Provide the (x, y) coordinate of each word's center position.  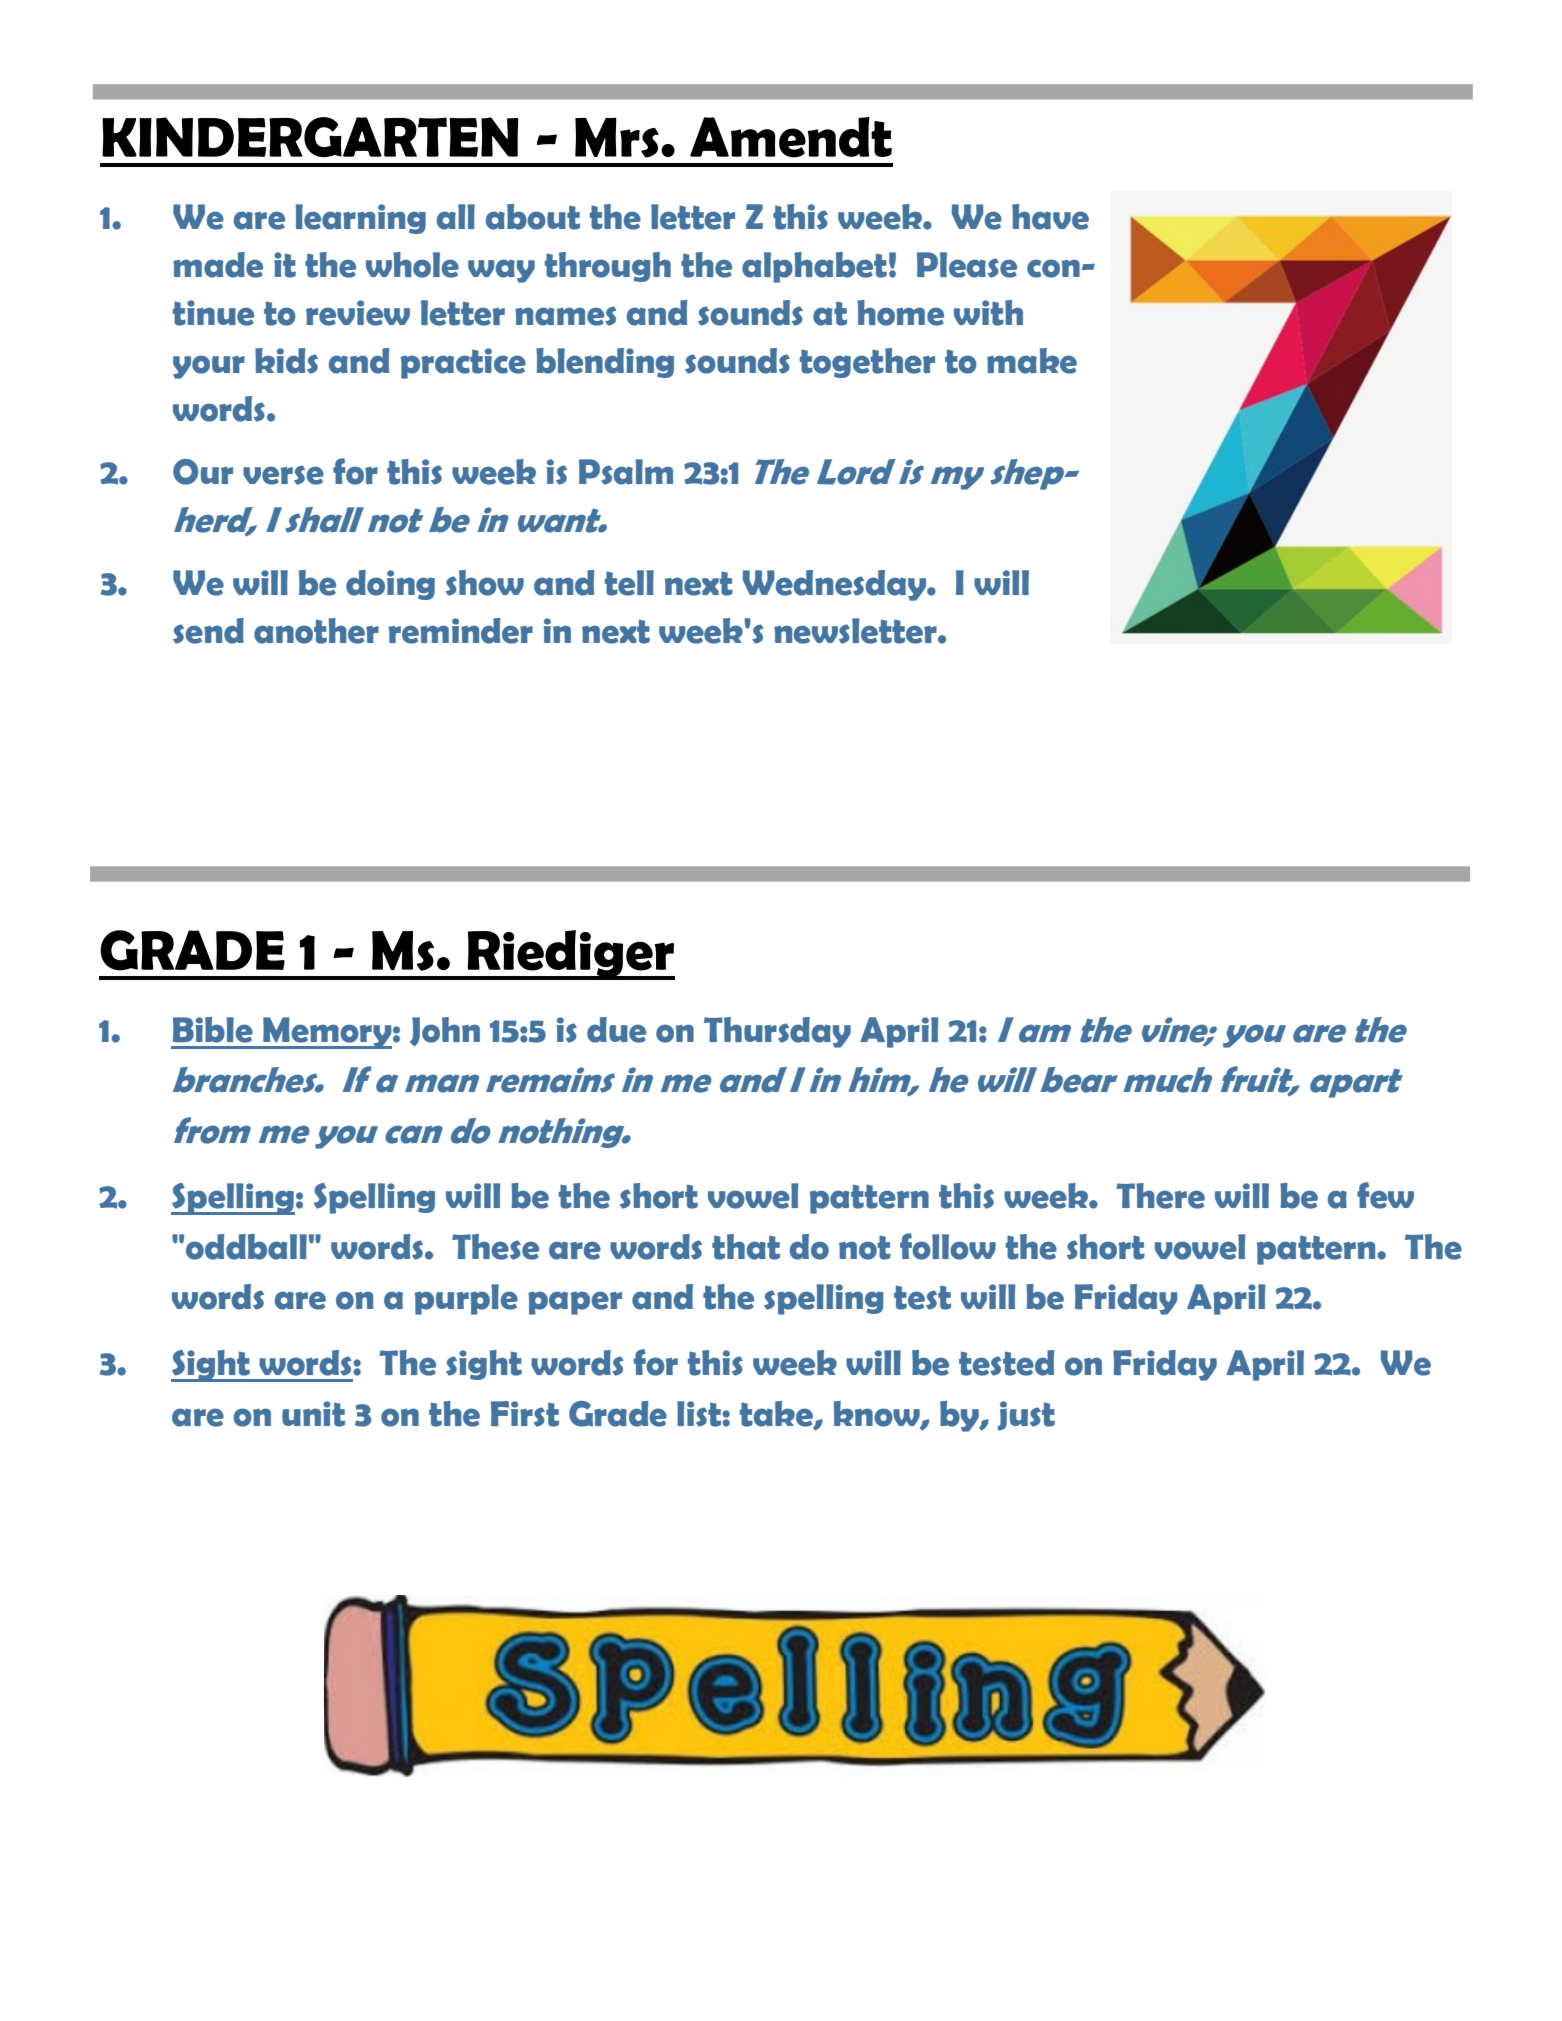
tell (629, 583)
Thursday (777, 1032)
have (1050, 217)
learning (360, 219)
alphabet (814, 267)
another (316, 631)
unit (313, 1414)
